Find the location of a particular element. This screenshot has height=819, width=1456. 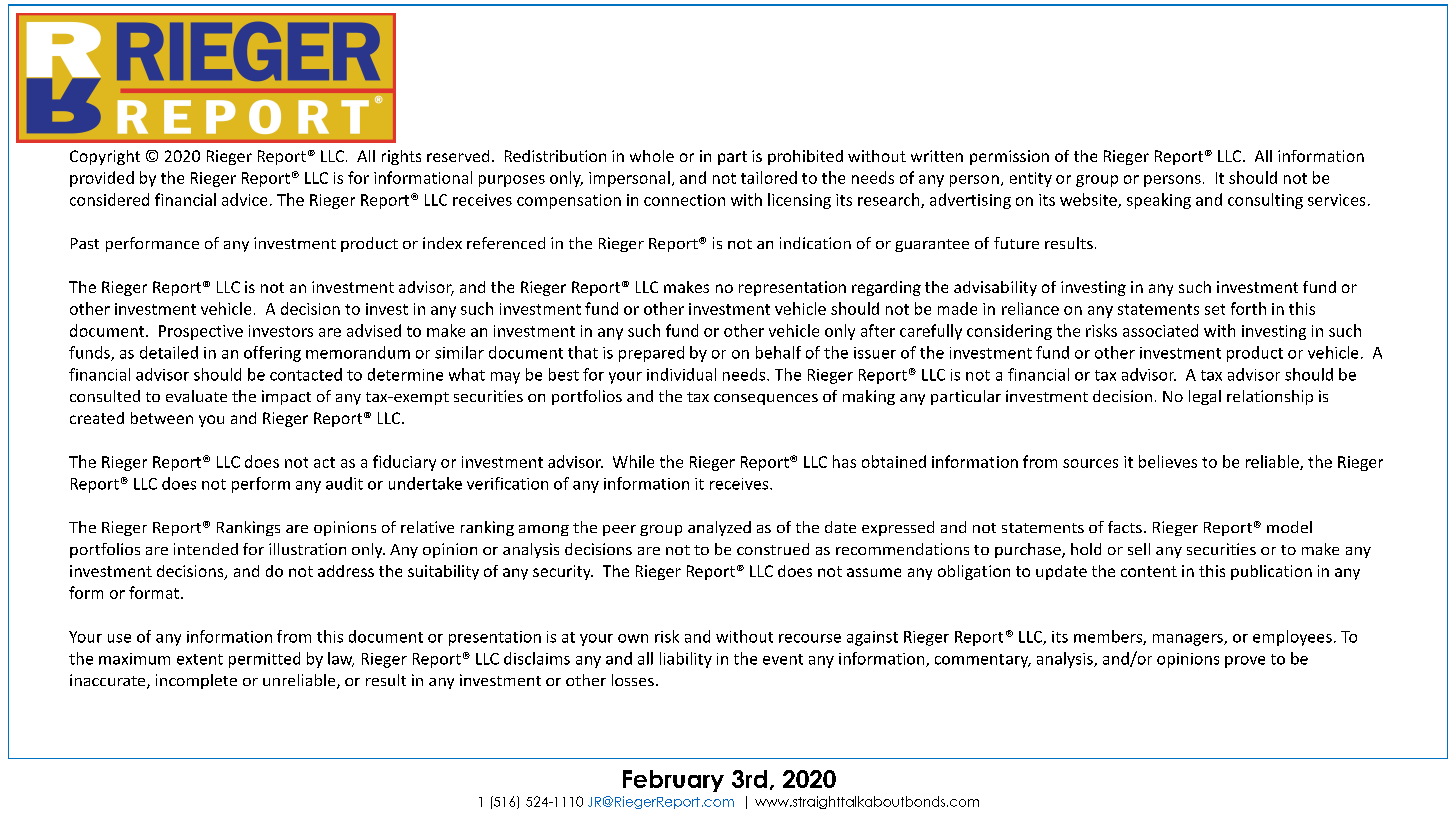

tailored is located at coordinates (769, 177).
